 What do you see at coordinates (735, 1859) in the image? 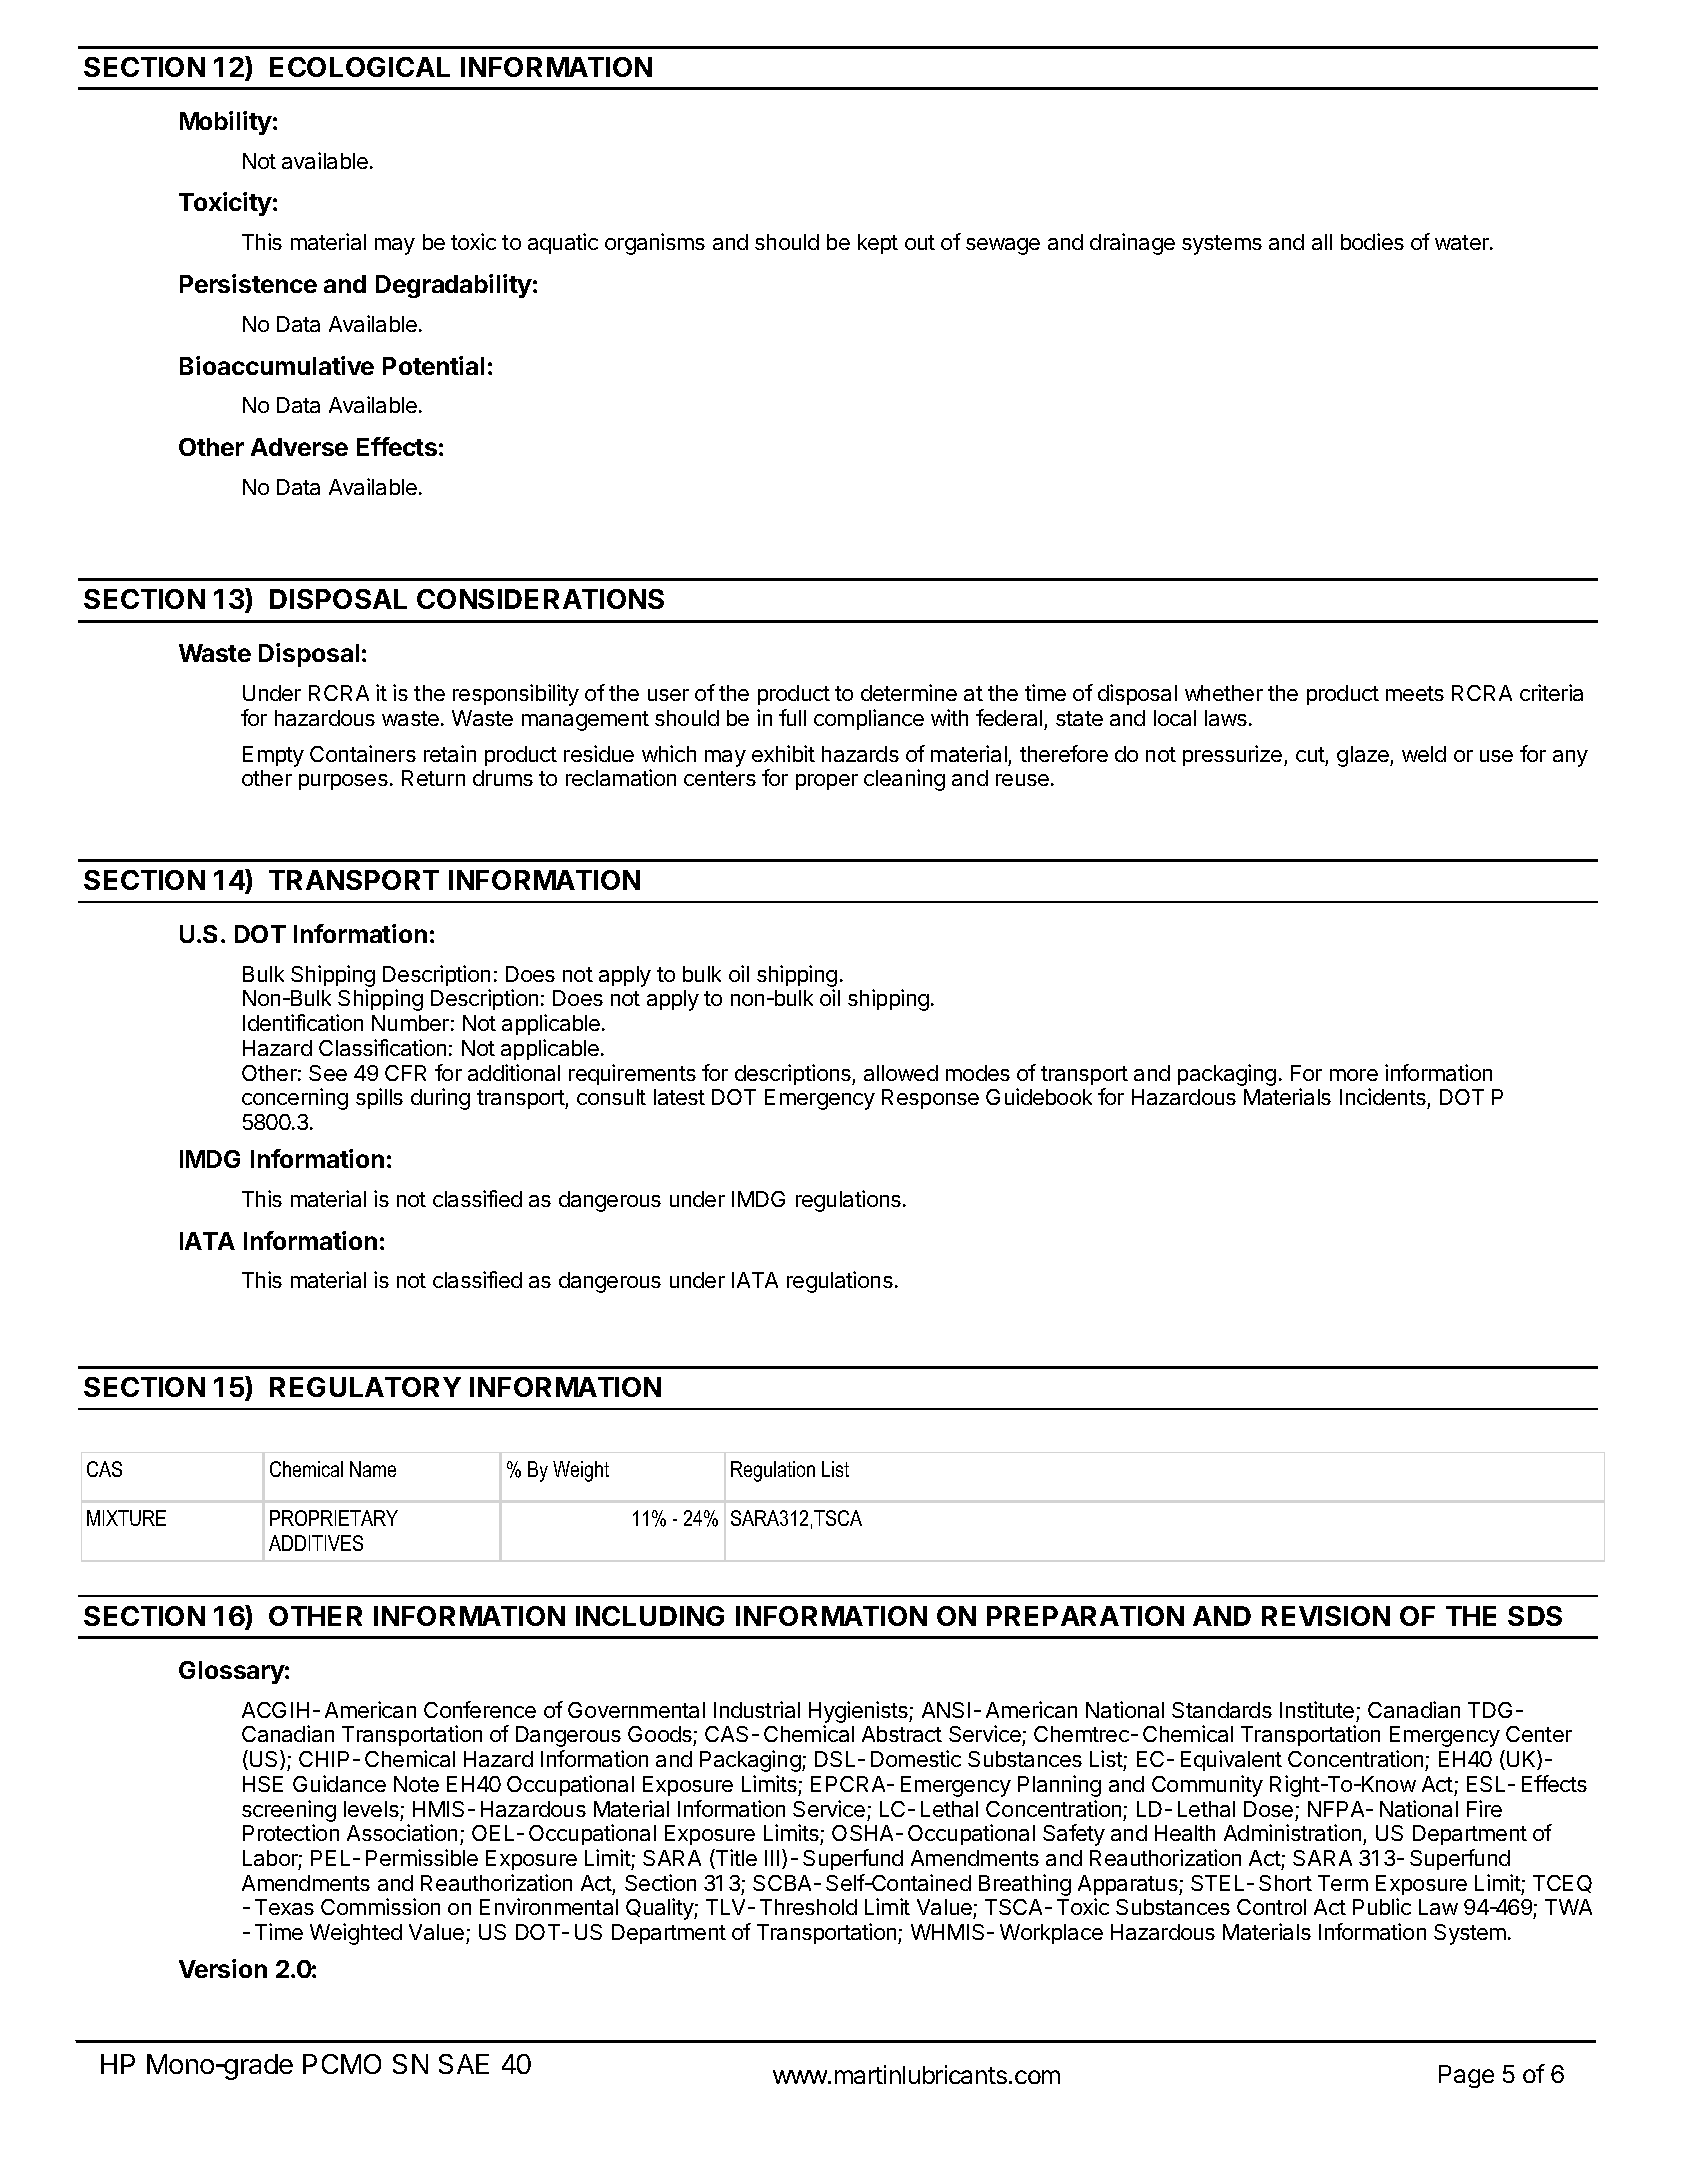
I see `Title` at bounding box center [735, 1859].
